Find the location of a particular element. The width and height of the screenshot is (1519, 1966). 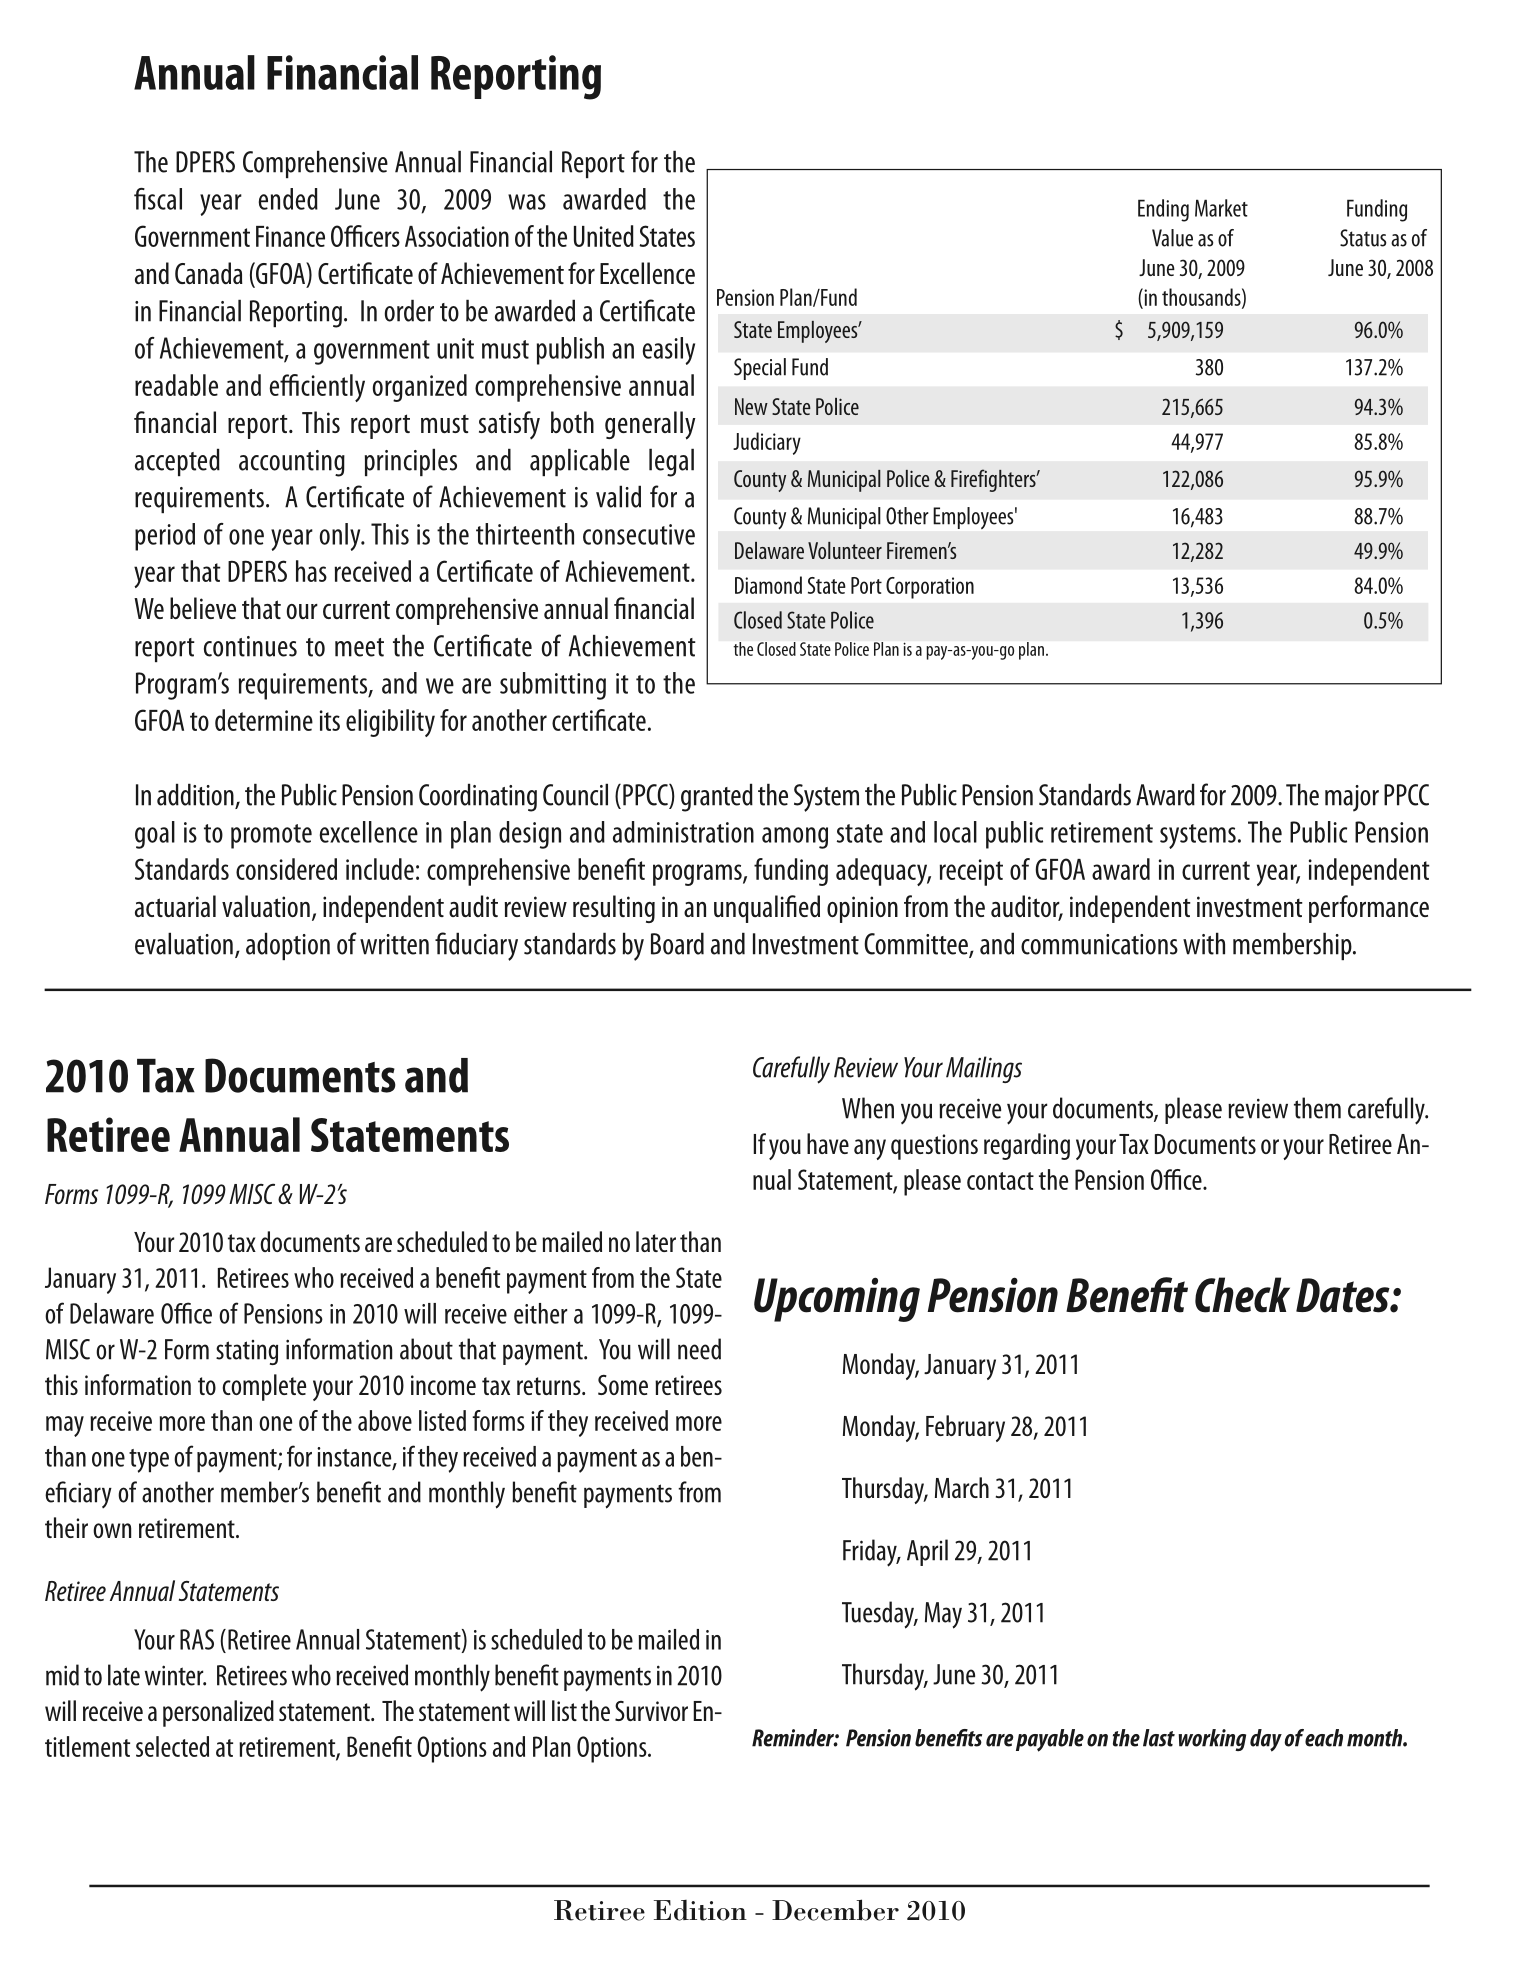

Ending is located at coordinates (1163, 210).
